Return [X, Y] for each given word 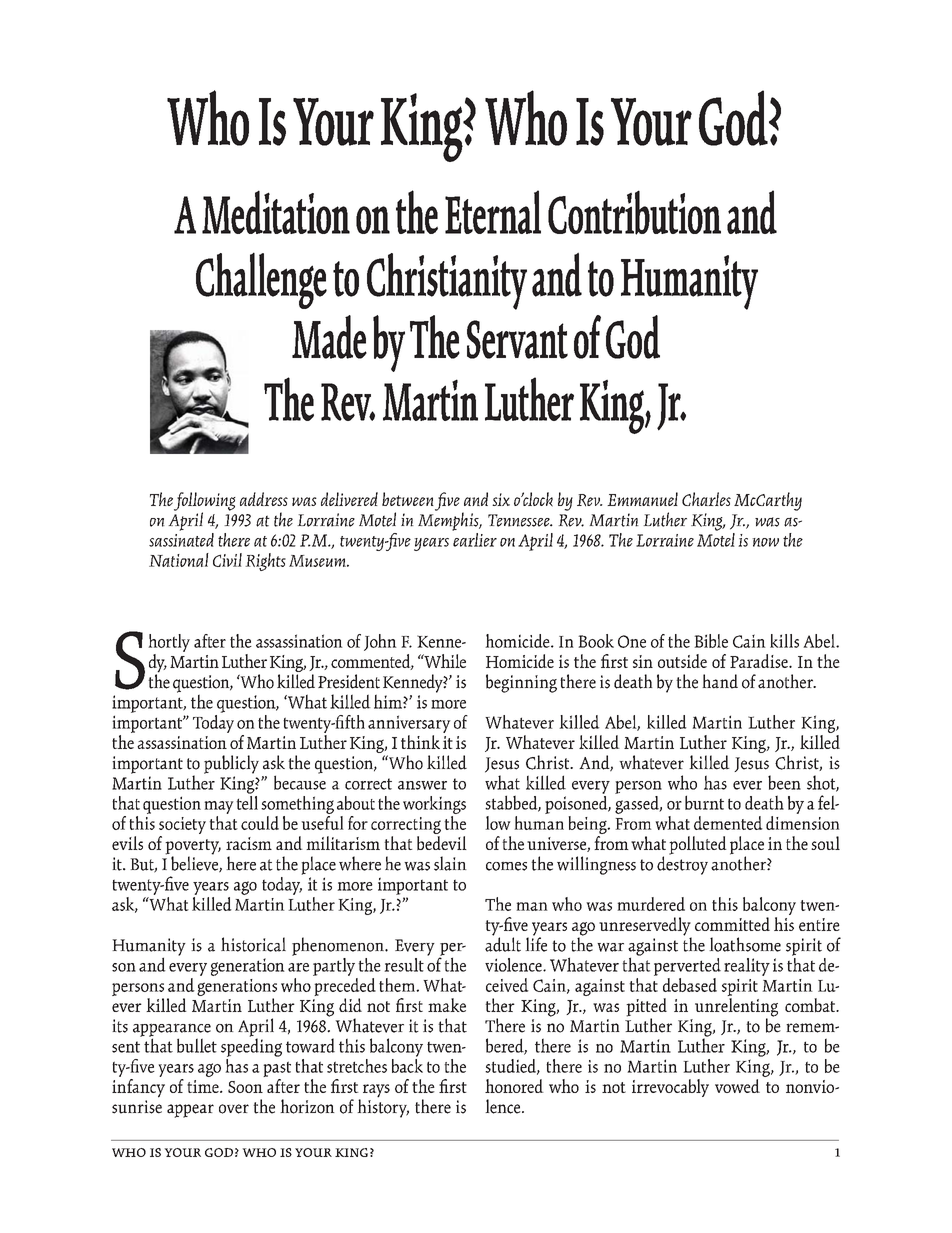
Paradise [760, 661]
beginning [521, 683]
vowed [737, 1086]
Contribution [634, 212]
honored [514, 1086]
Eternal [493, 212]
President [349, 681]
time [204, 1086]
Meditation [276, 212]
